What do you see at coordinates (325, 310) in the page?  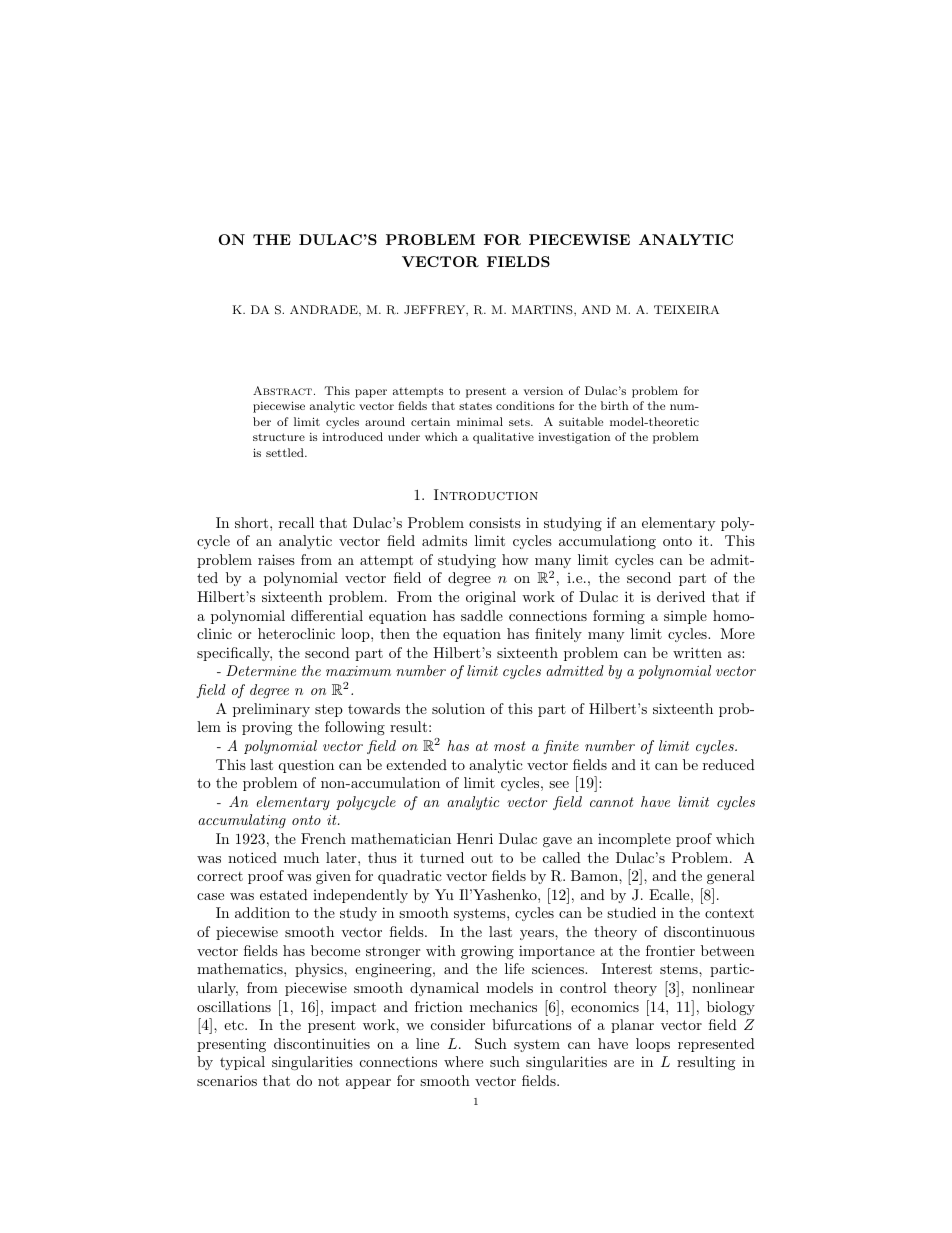 I see `ANDRADE` at bounding box center [325, 310].
